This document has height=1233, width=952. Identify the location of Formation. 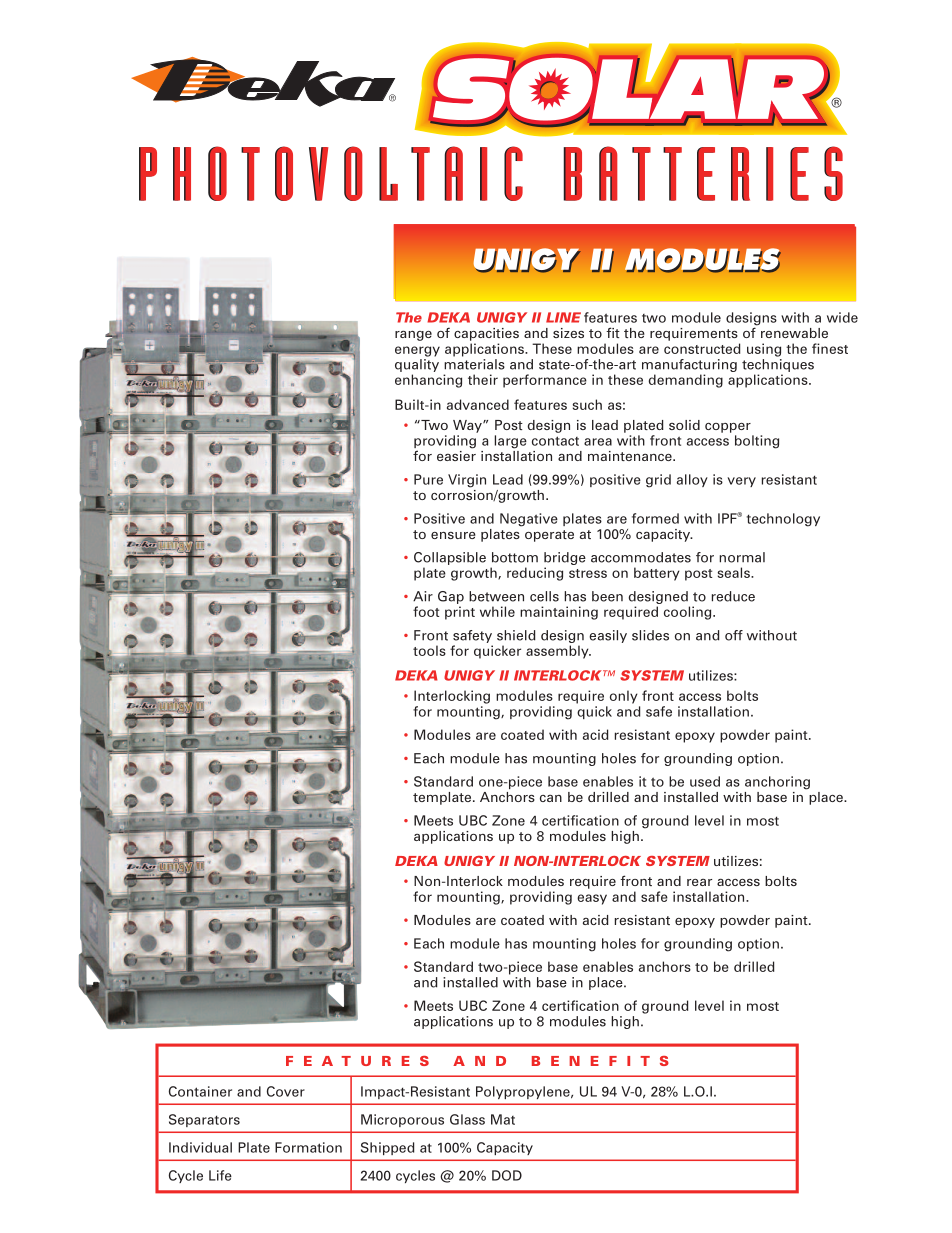
(308, 1147).
